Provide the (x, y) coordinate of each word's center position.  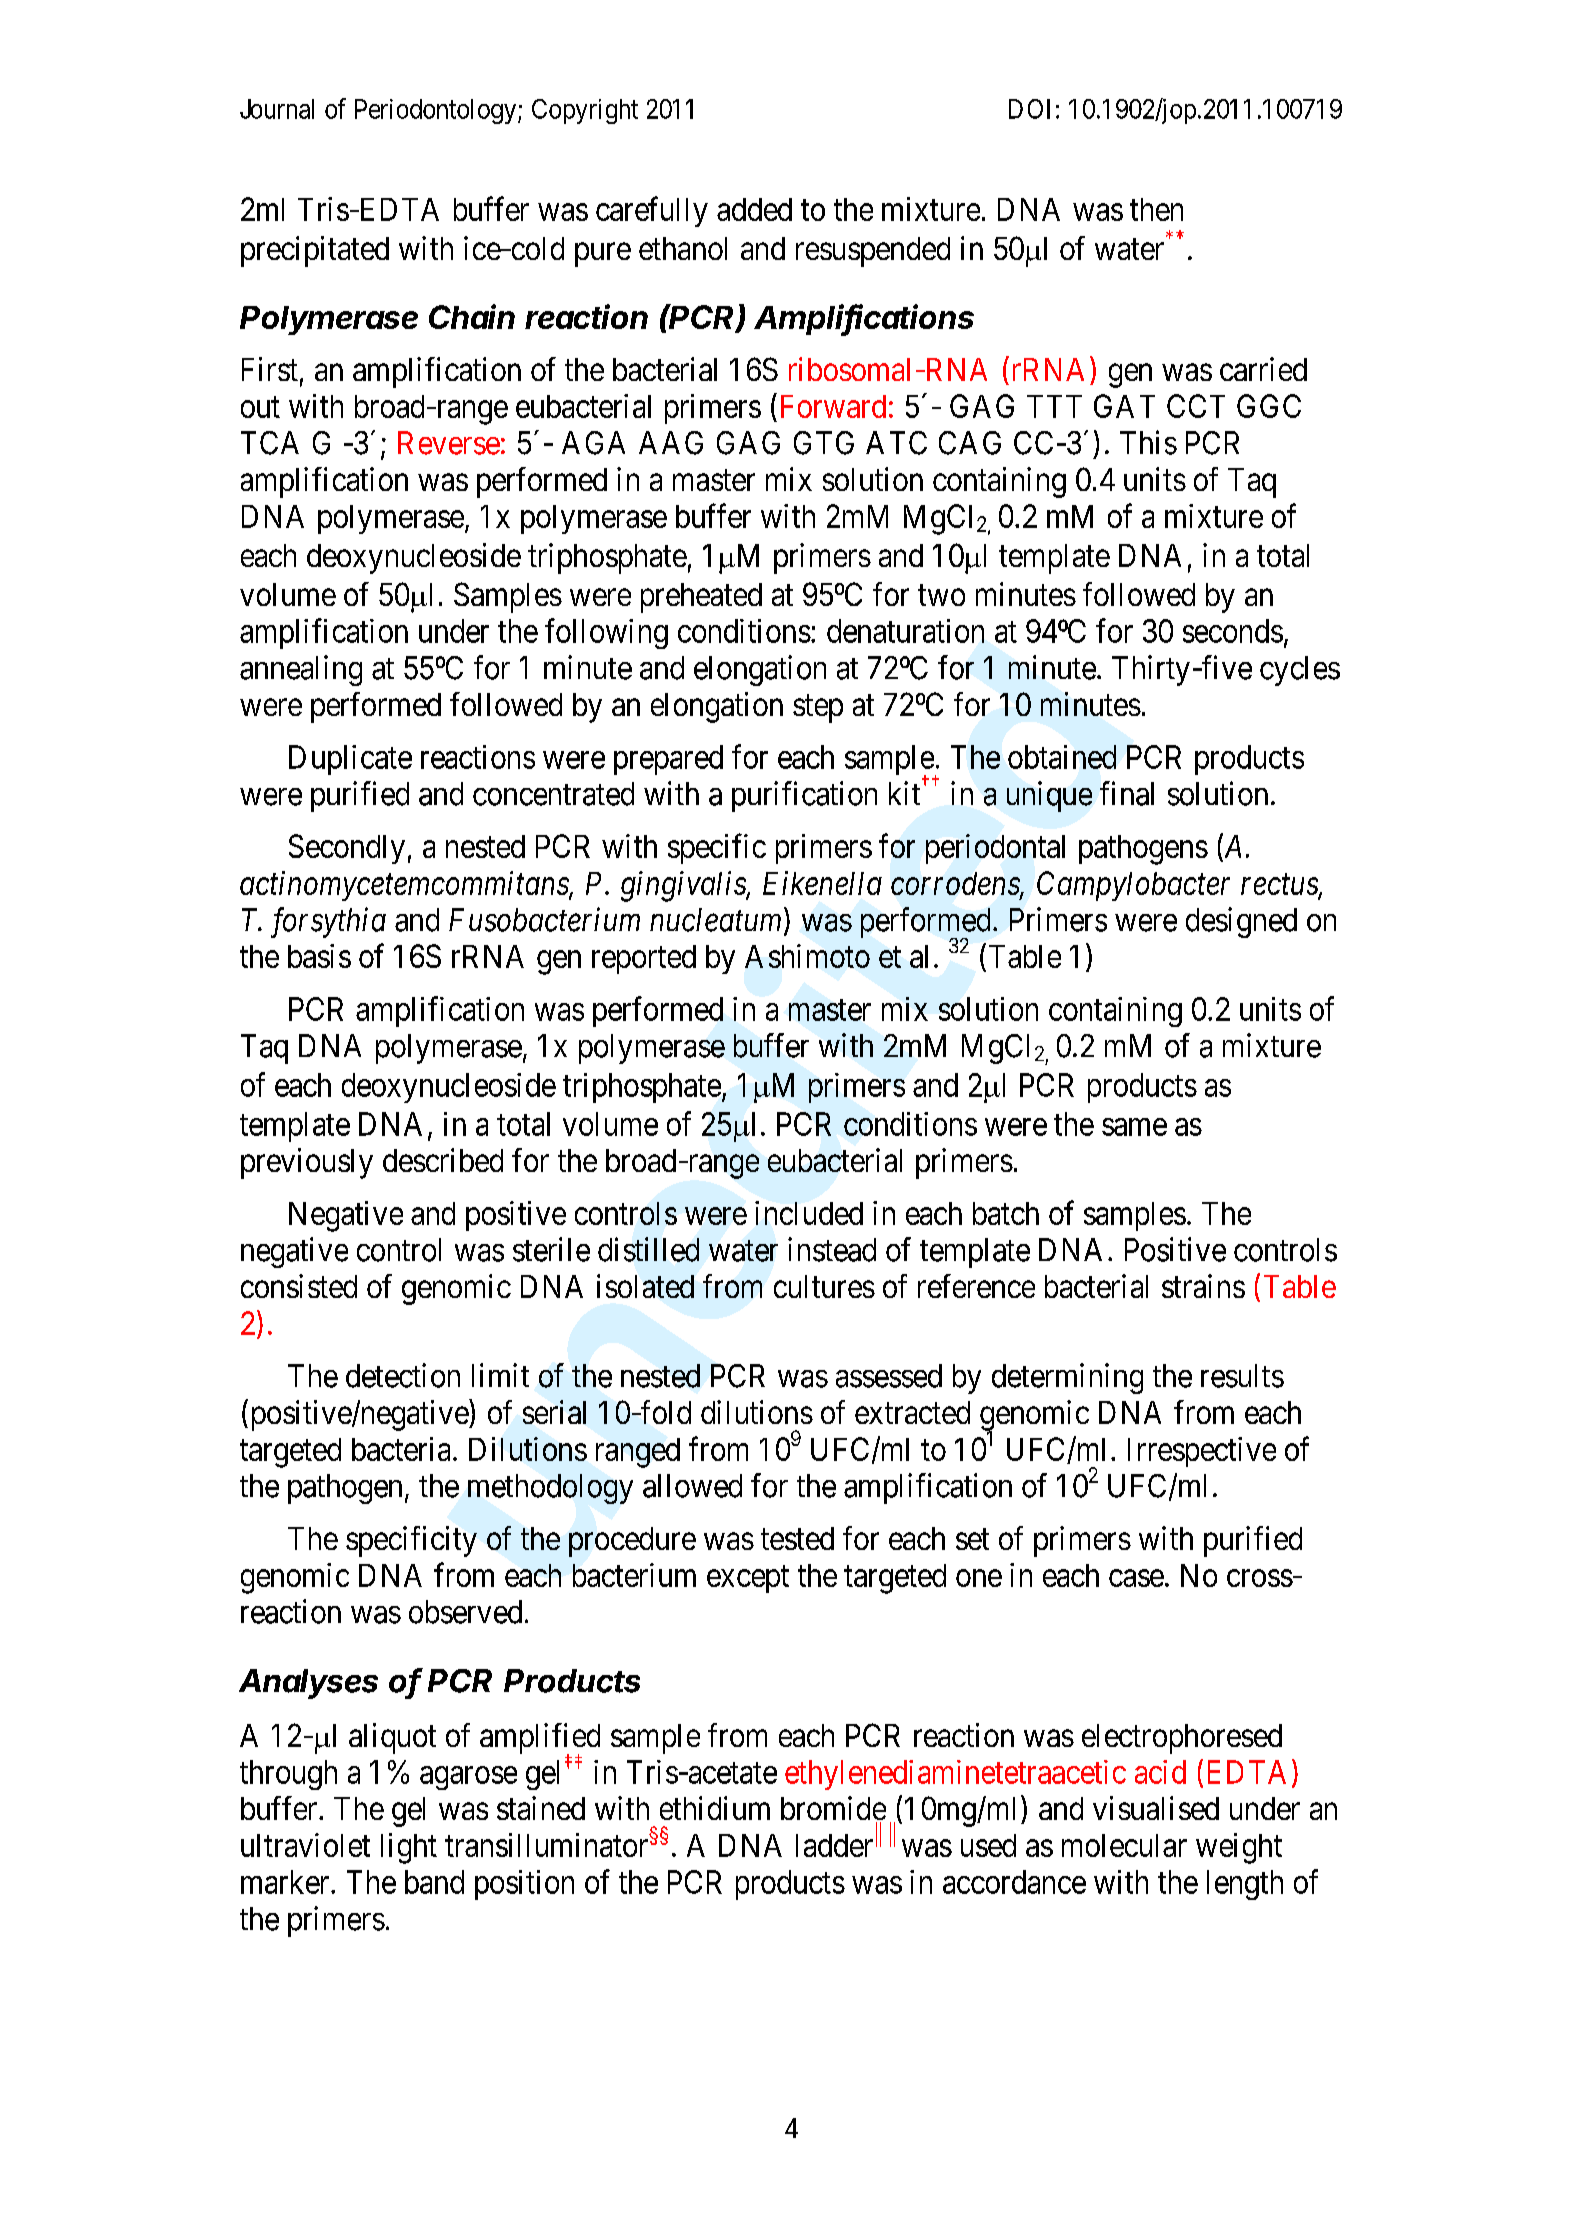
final (1127, 793)
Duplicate (350, 760)
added (754, 209)
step (818, 709)
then (1156, 209)
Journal (277, 109)
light (409, 1848)
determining (1067, 1378)
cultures (824, 1286)
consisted (299, 1286)
